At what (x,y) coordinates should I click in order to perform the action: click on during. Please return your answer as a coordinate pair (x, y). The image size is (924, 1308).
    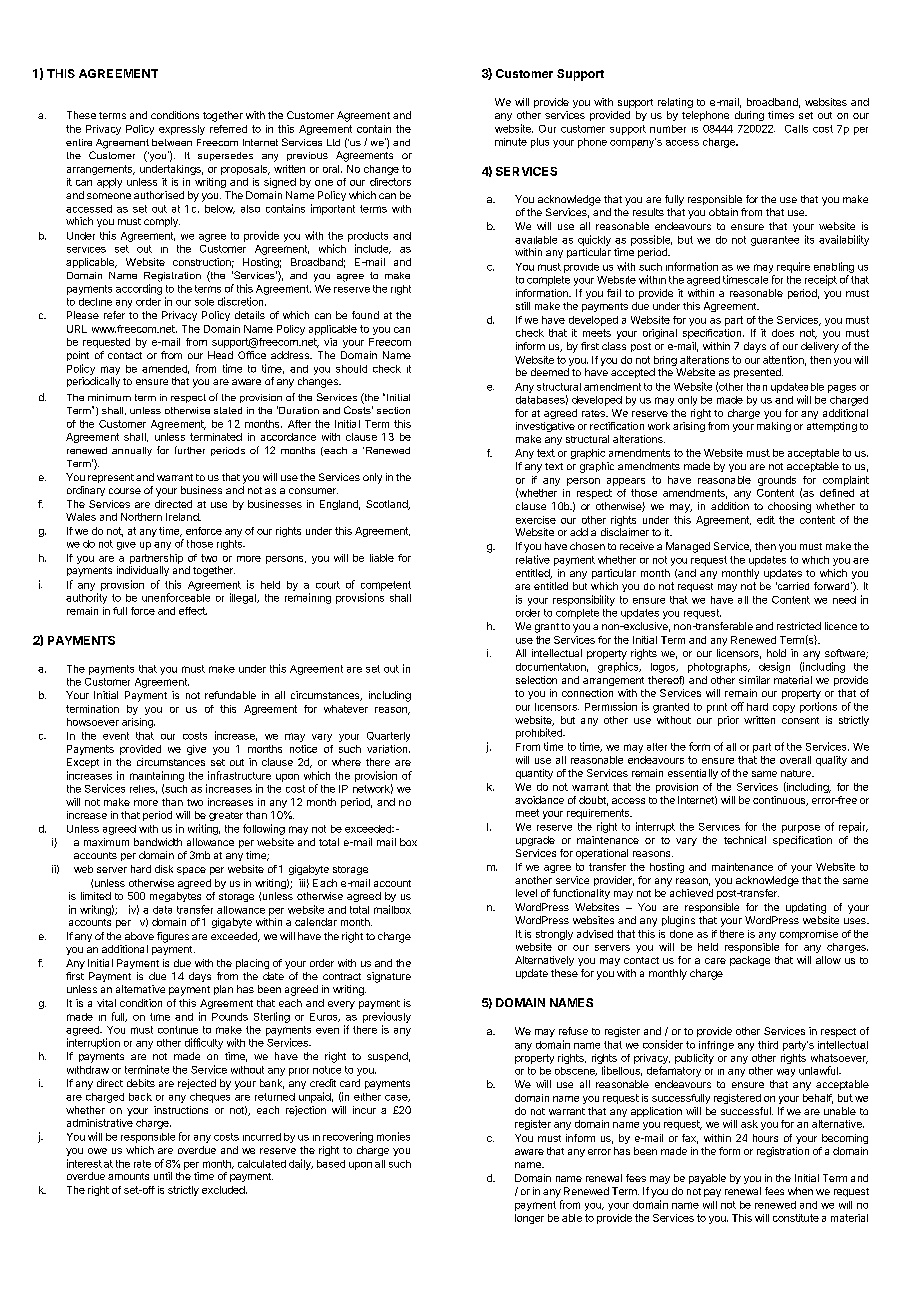
    Looking at the image, I should click on (749, 116).
